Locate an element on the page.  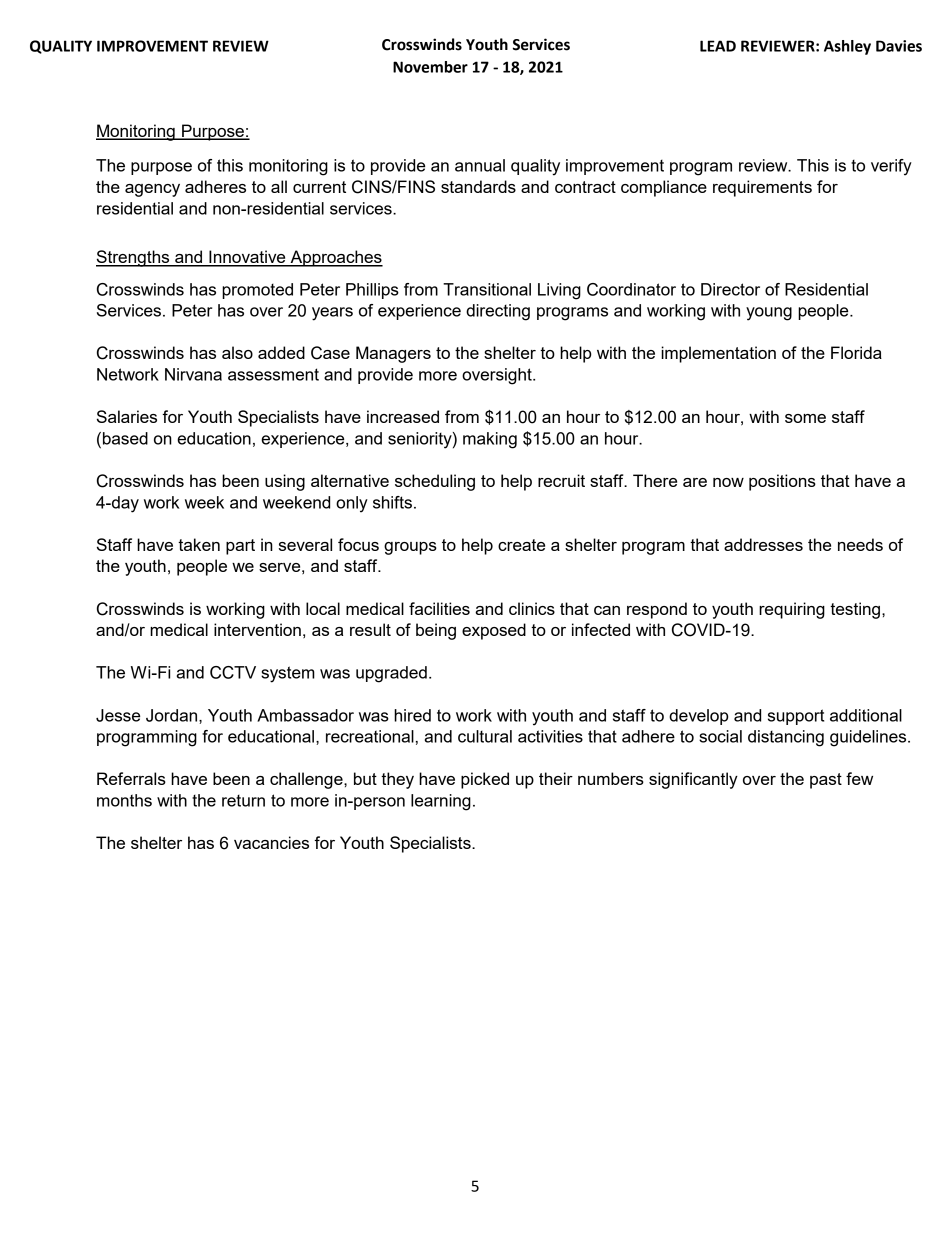
annual is located at coordinates (480, 165).
